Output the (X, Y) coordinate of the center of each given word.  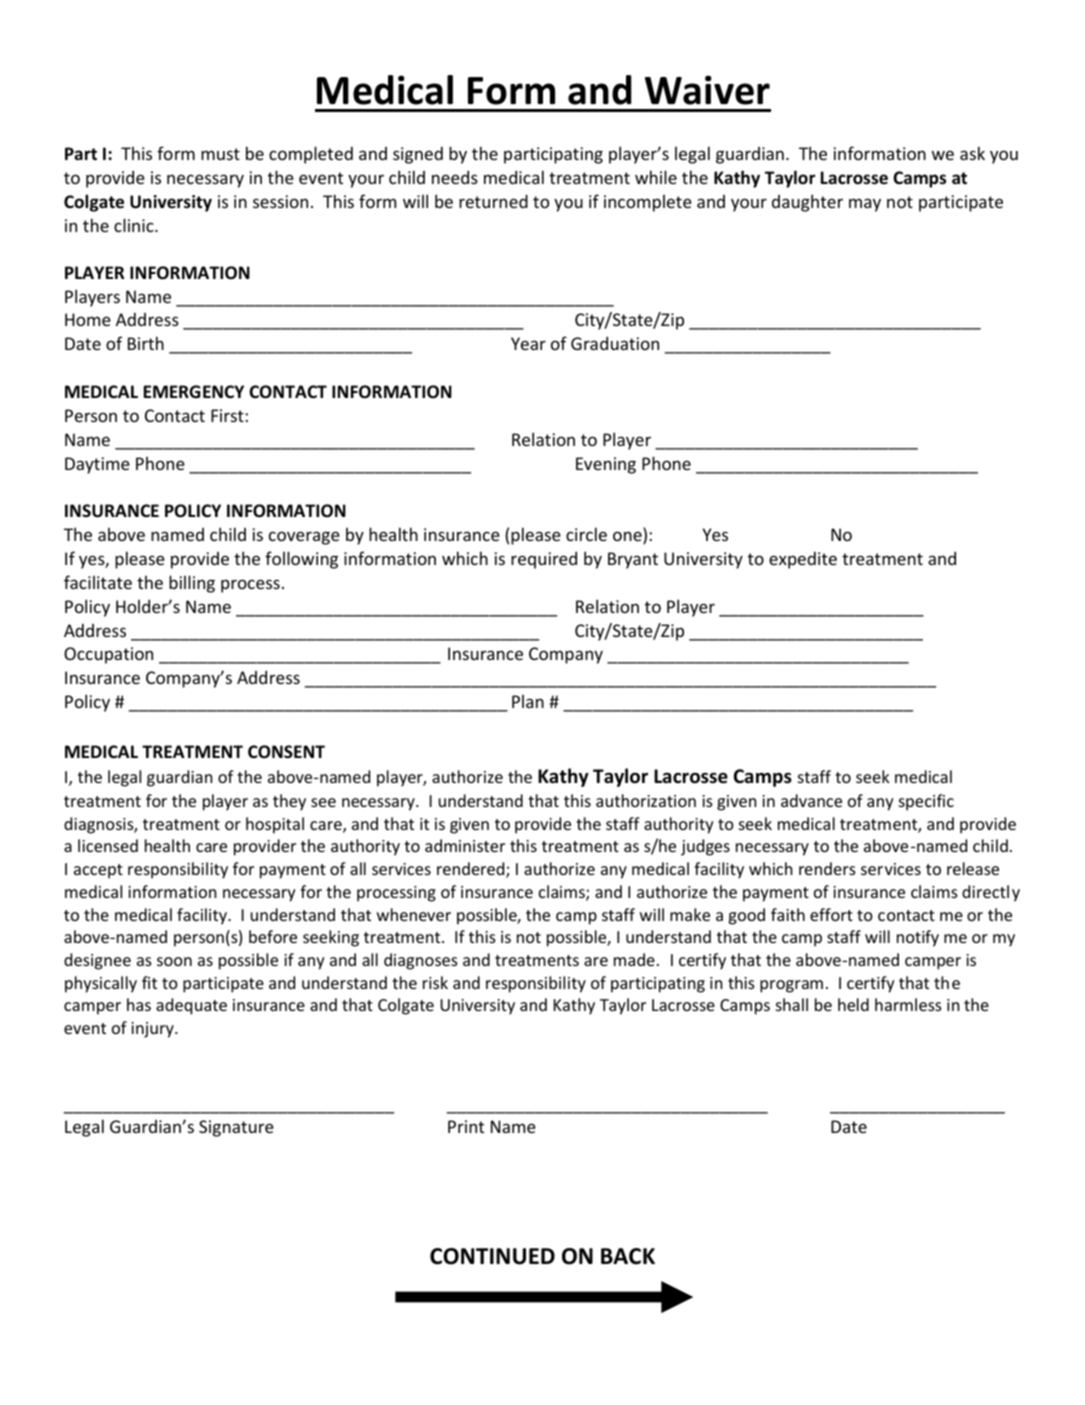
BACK (628, 1256)
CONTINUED (492, 1256)
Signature (236, 1128)
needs (455, 177)
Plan (528, 701)
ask (972, 153)
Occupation (108, 655)
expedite (803, 560)
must (220, 154)
